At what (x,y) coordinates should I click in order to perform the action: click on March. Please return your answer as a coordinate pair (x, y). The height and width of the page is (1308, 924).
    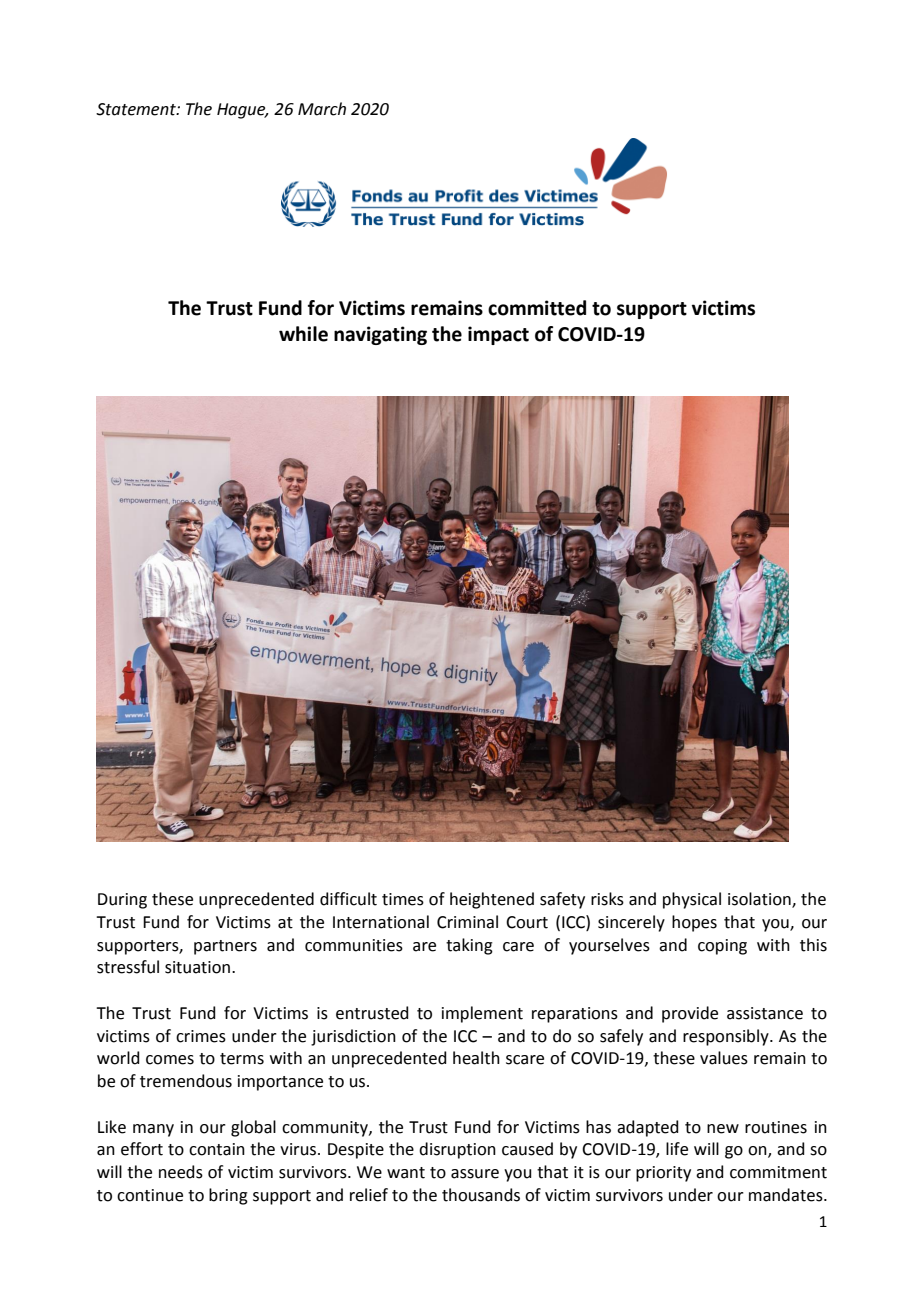
    Looking at the image, I should click on (322, 109).
